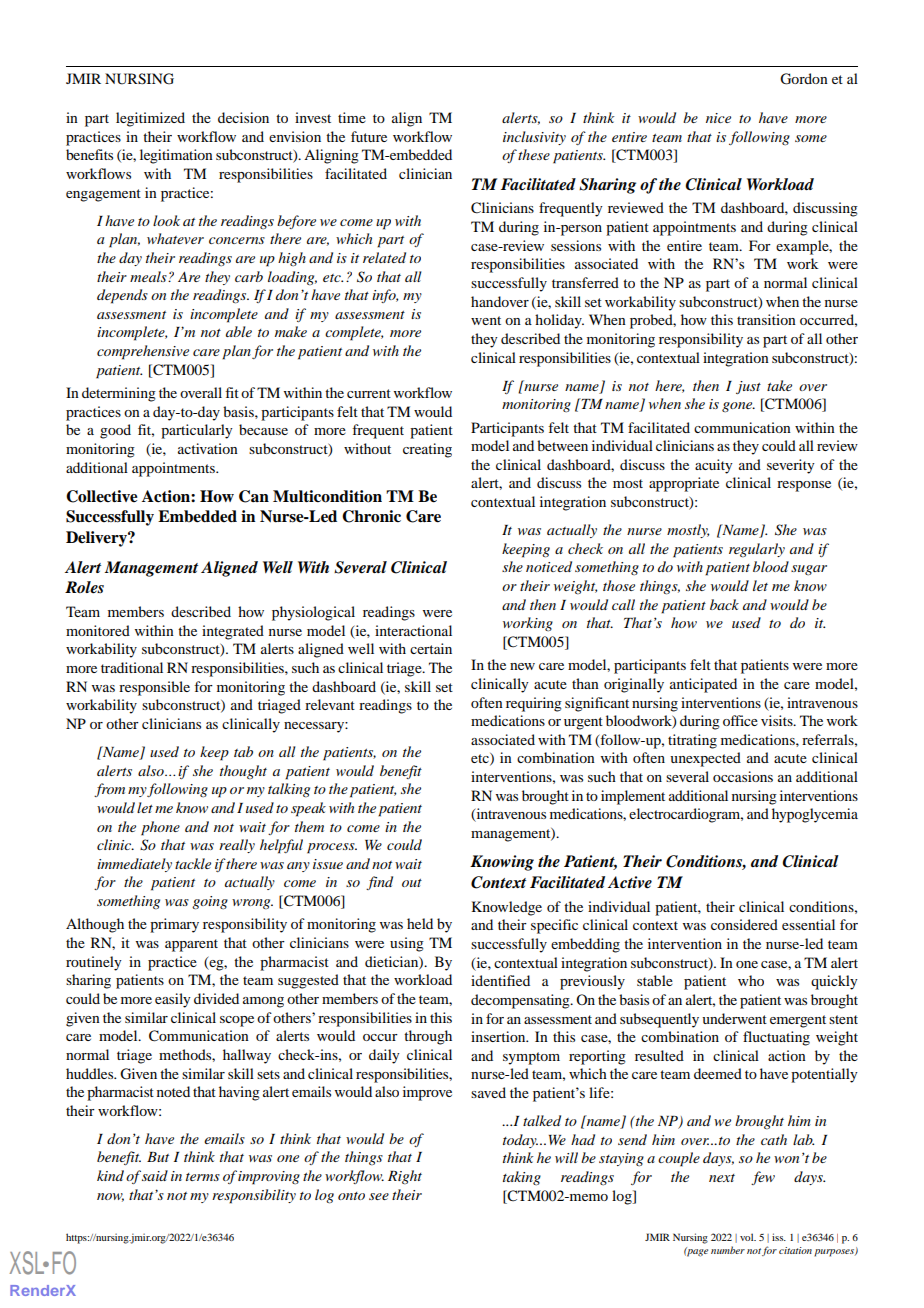 This screenshot has width=924, height=1308. What do you see at coordinates (703, 685) in the screenshot?
I see `anticipated` at bounding box center [703, 685].
